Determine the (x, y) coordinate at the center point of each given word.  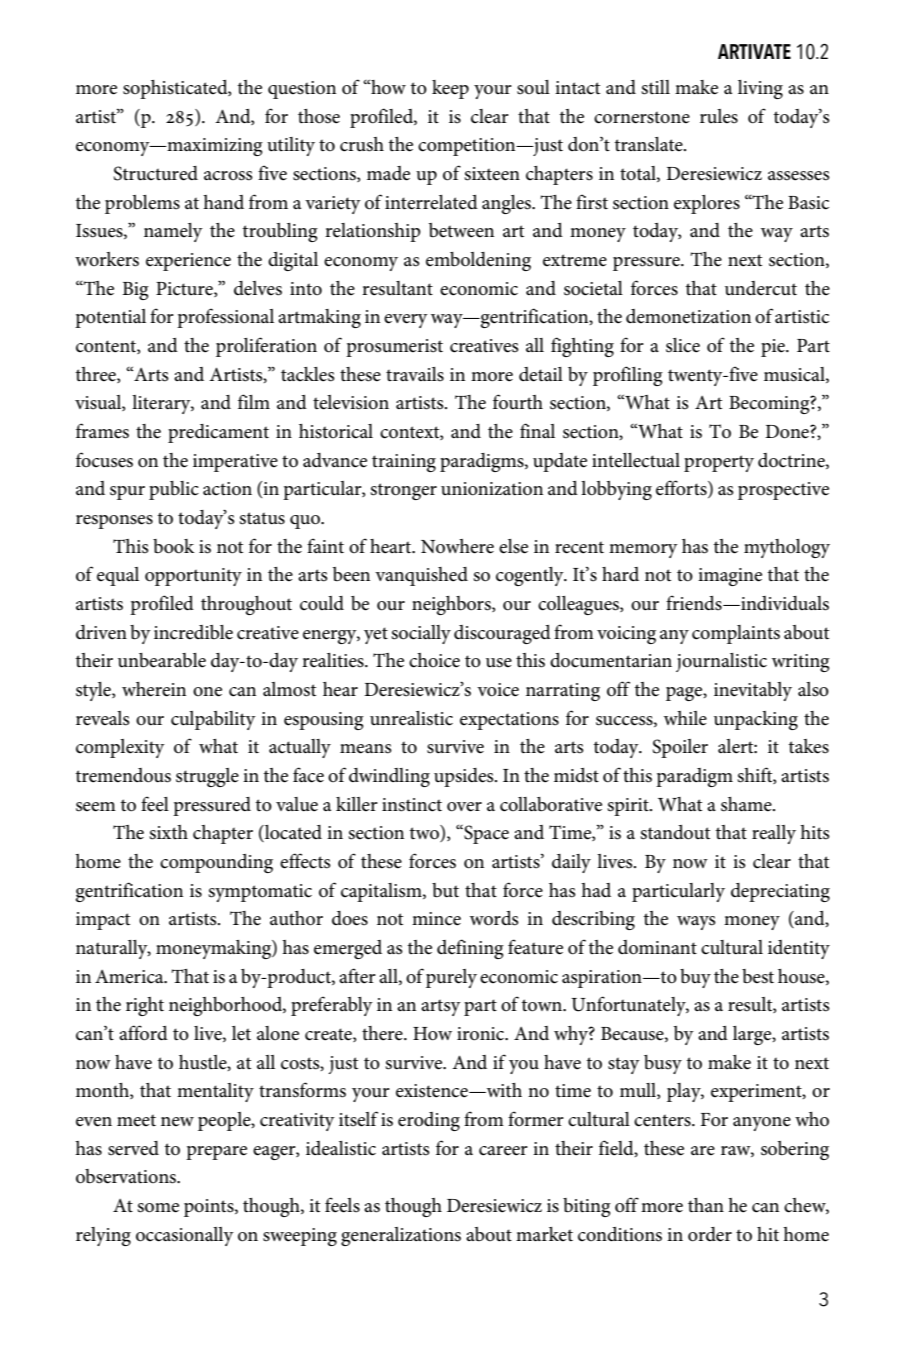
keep (450, 89)
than (706, 1205)
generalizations (401, 1236)
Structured (156, 173)
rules (719, 116)
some (158, 1208)
